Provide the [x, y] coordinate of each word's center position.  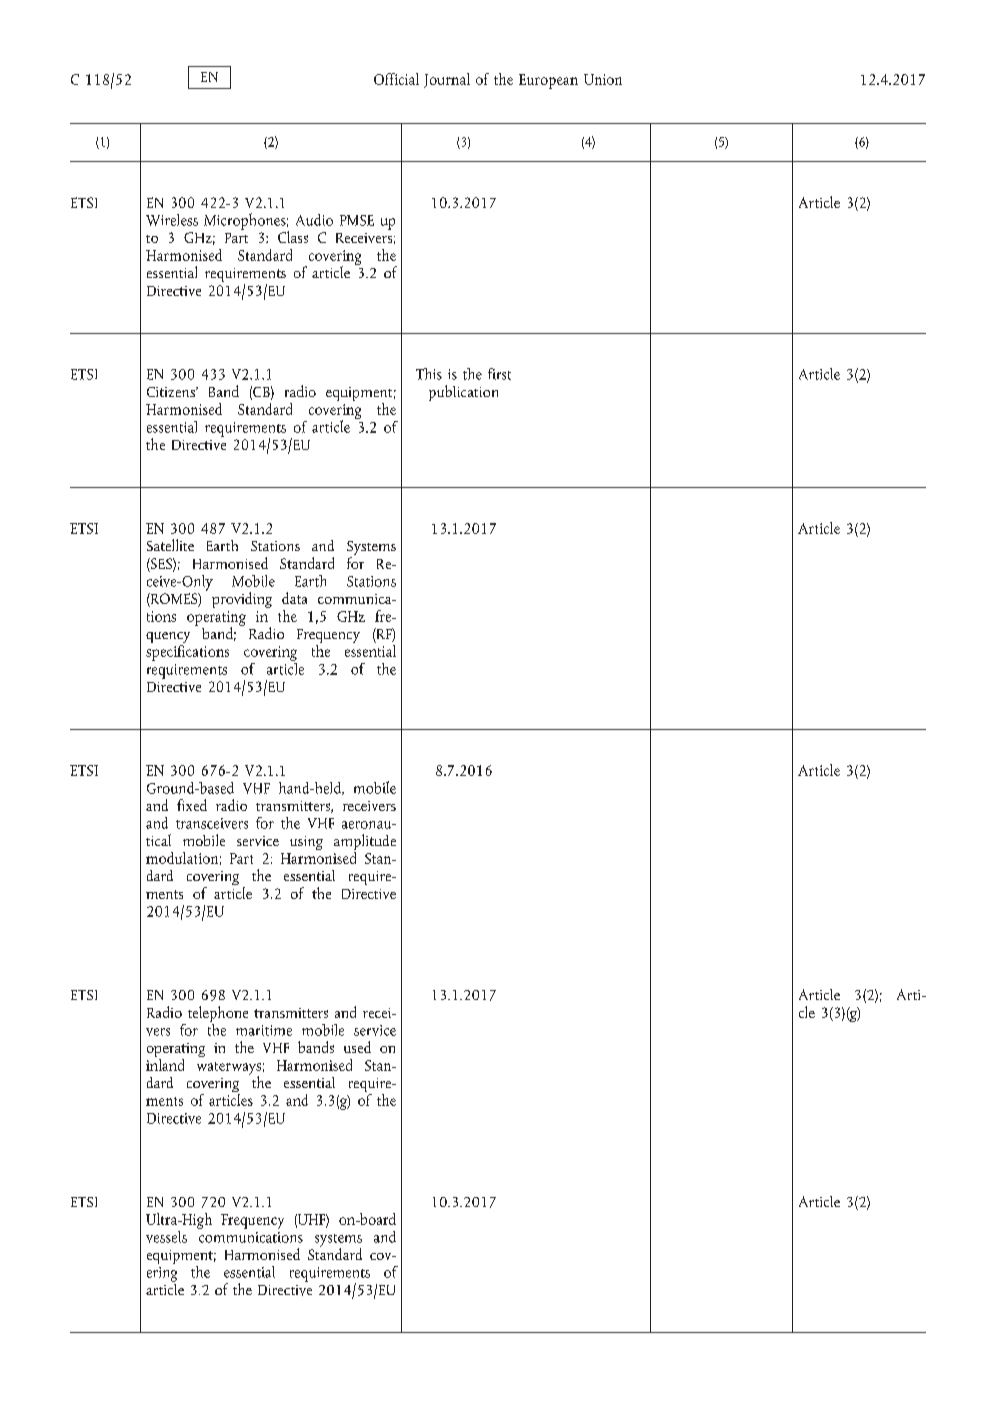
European [548, 81]
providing [242, 600]
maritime [264, 1030]
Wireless [172, 220]
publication [463, 393]
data [294, 598]
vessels [166, 1237]
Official [396, 79]
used [357, 1047]
